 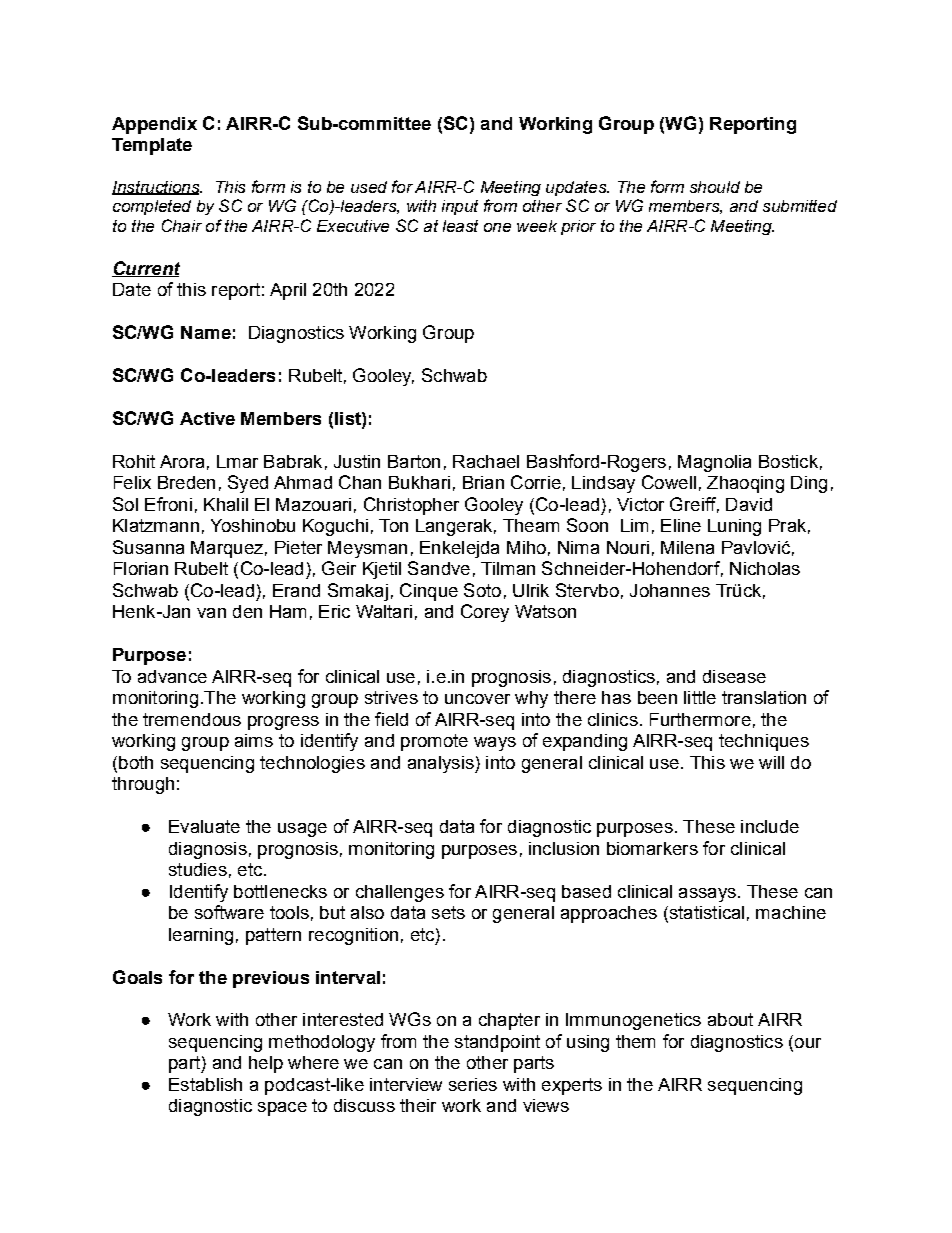 What do you see at coordinates (460, 226) in the document?
I see `least` at bounding box center [460, 226].
